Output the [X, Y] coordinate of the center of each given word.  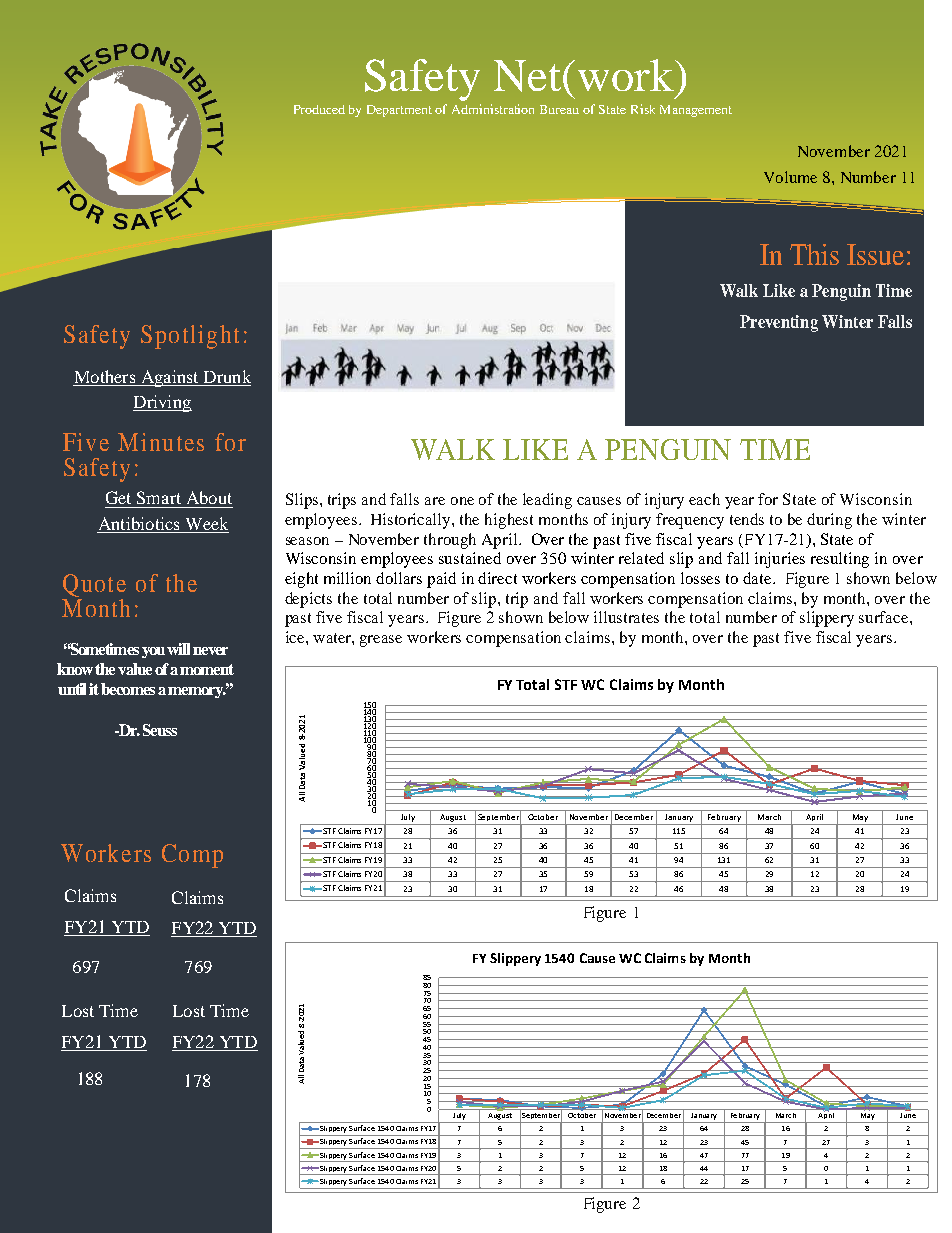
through [450, 541]
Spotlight [190, 337]
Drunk [226, 378]
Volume [790, 177]
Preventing [779, 323]
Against [169, 378]
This [814, 254]
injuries [780, 560]
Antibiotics [139, 523]
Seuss [160, 730]
